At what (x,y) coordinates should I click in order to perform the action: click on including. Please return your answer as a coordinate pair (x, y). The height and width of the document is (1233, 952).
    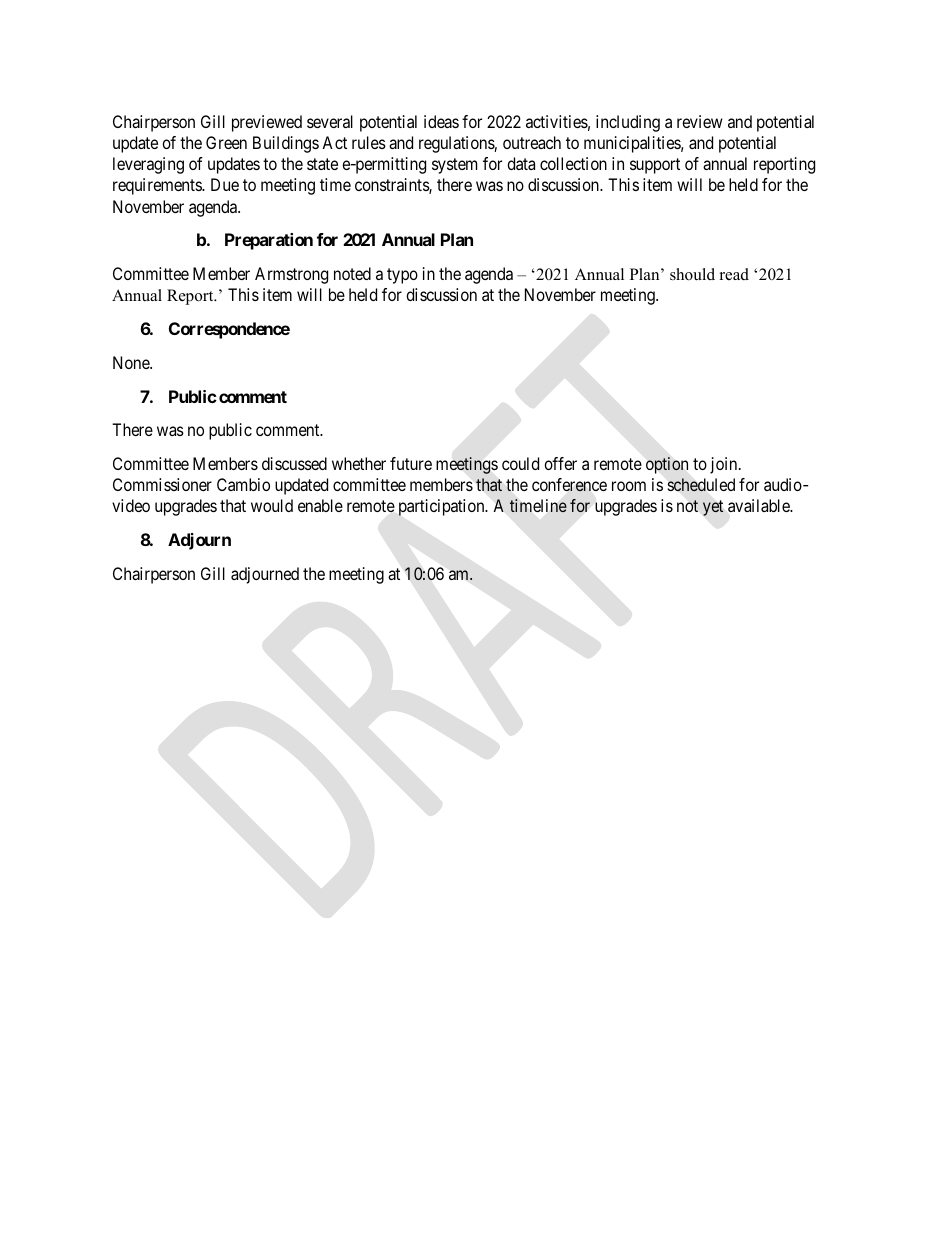
    Looking at the image, I should click on (628, 123).
